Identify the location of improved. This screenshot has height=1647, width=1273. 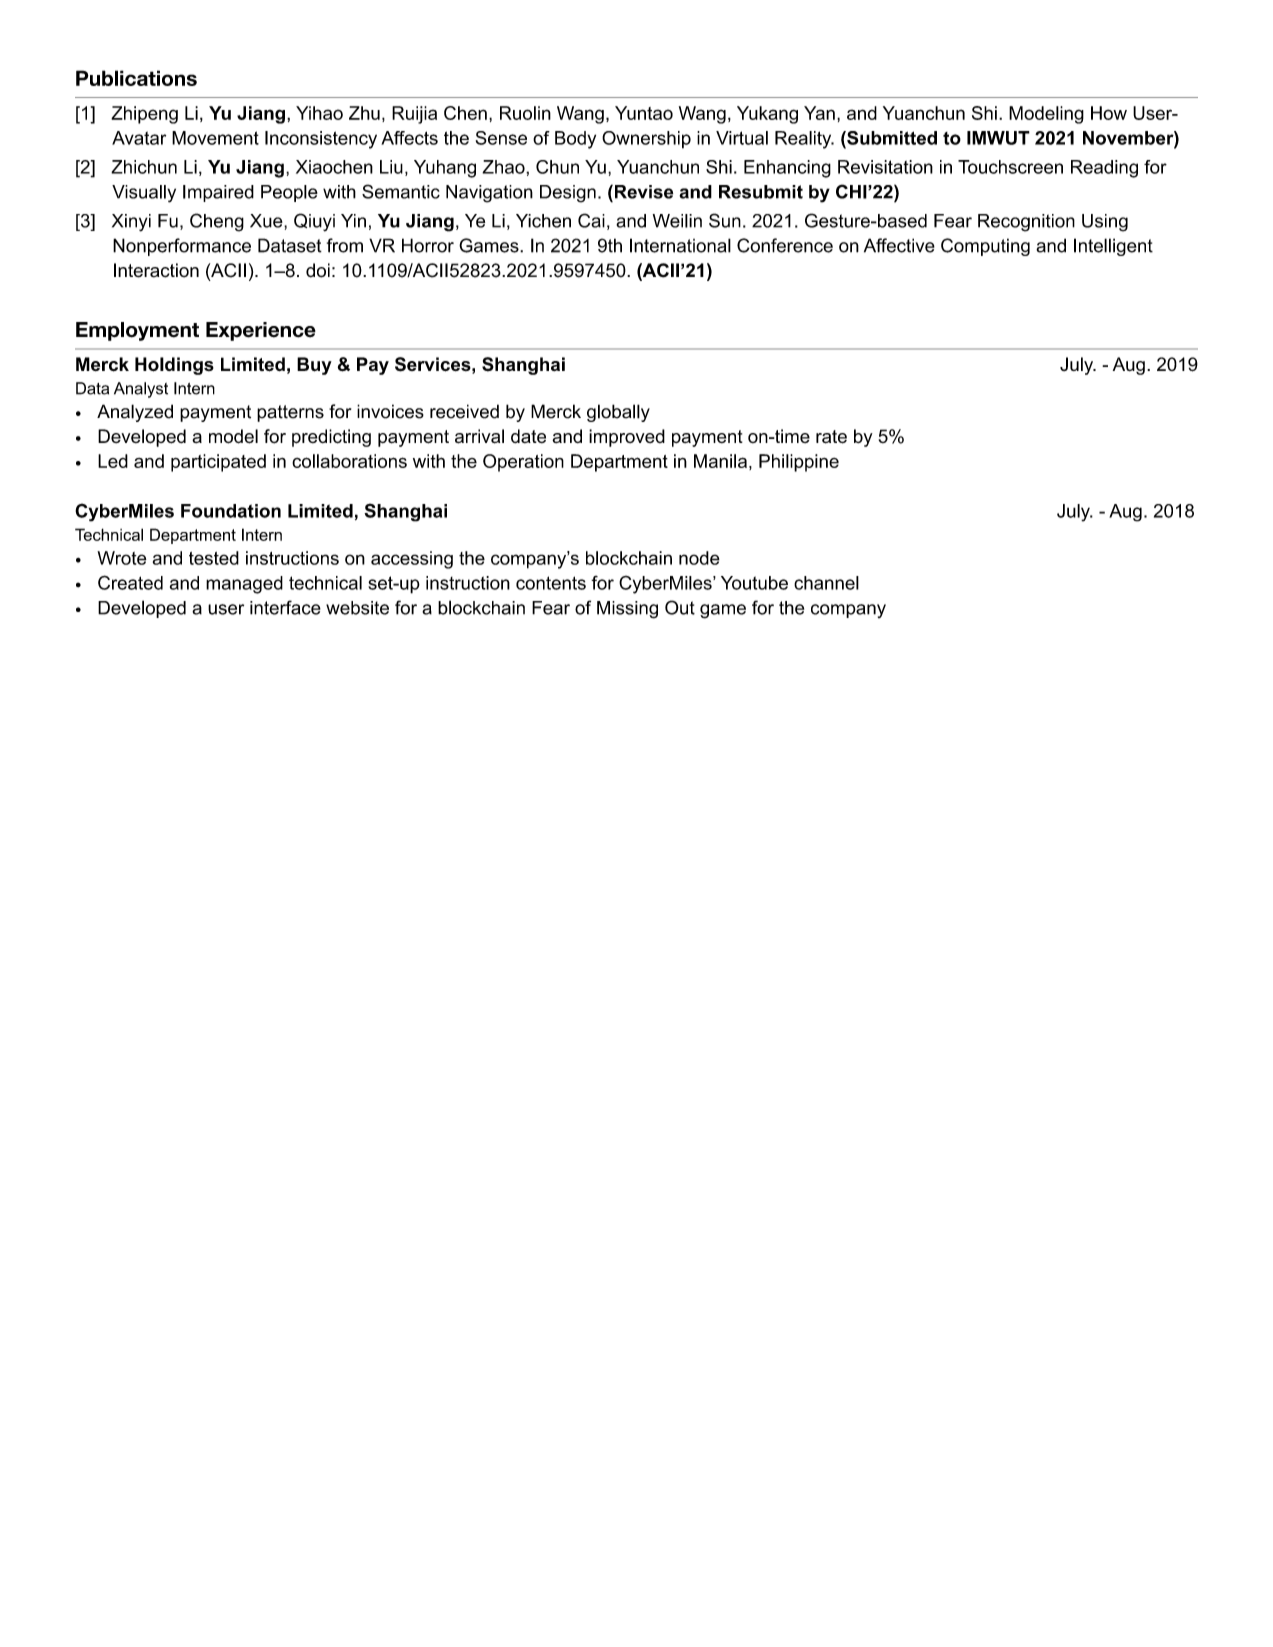
(627, 438).
